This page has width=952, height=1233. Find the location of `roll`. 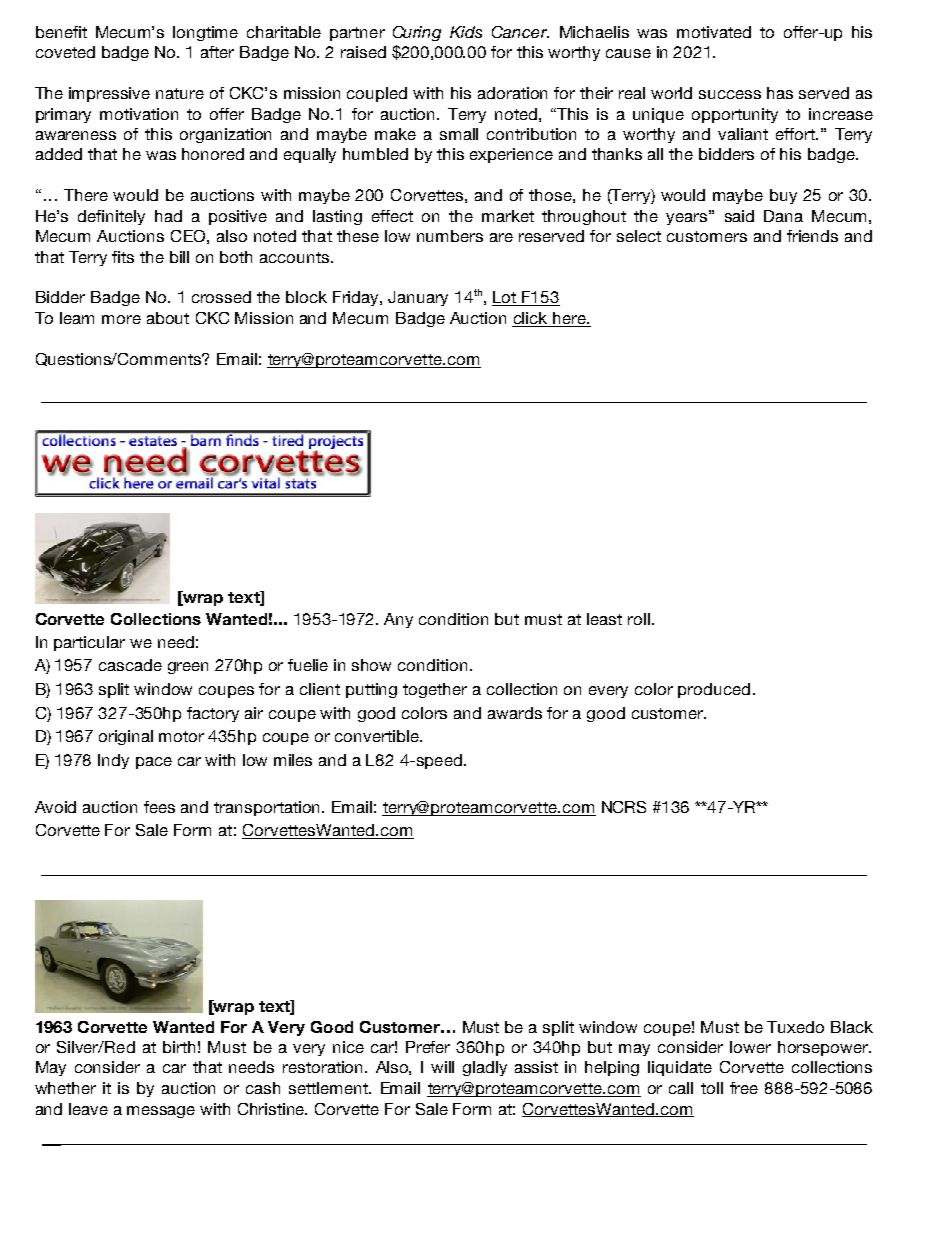

roll is located at coordinates (639, 619).
